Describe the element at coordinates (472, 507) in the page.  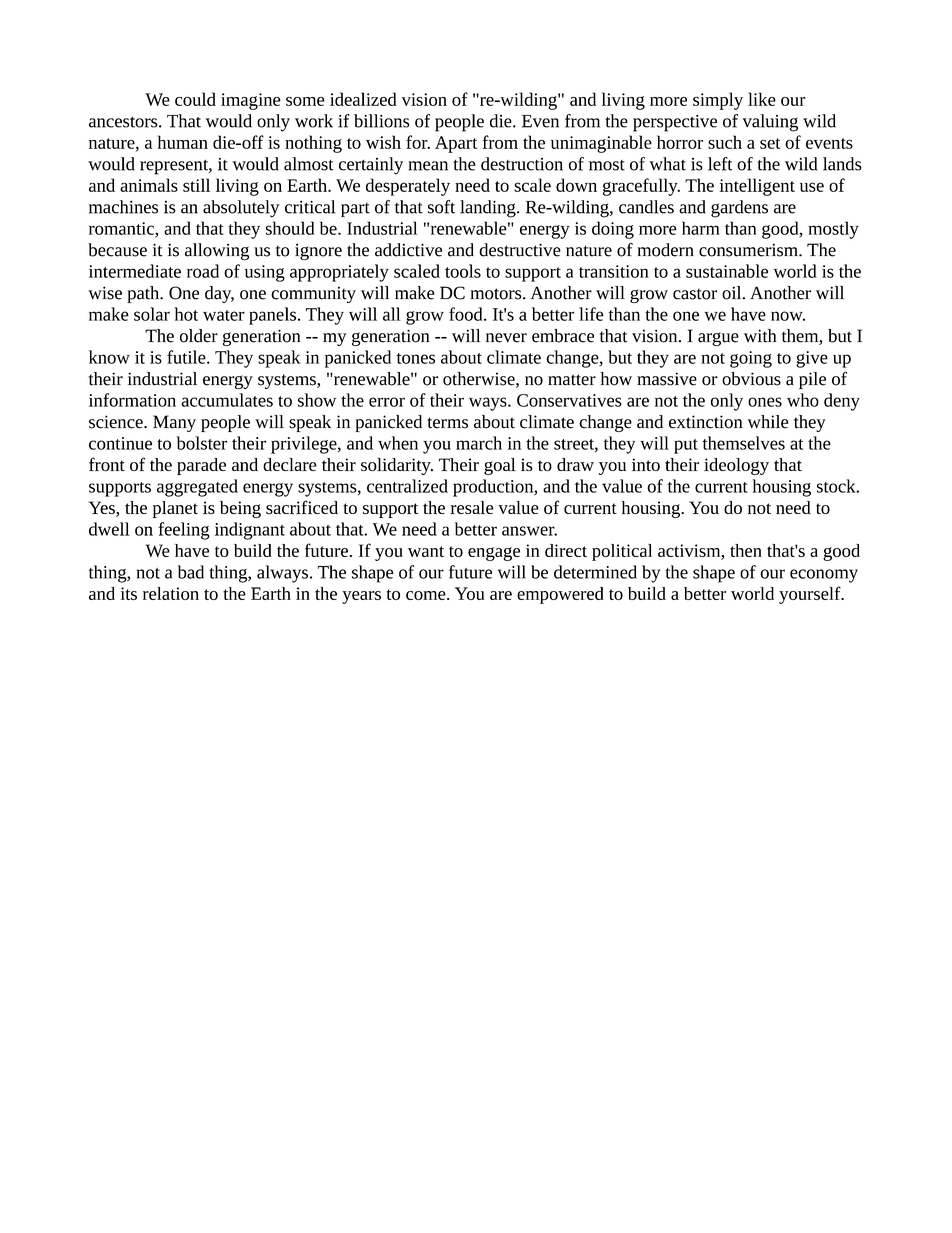
I see `resale` at that location.
